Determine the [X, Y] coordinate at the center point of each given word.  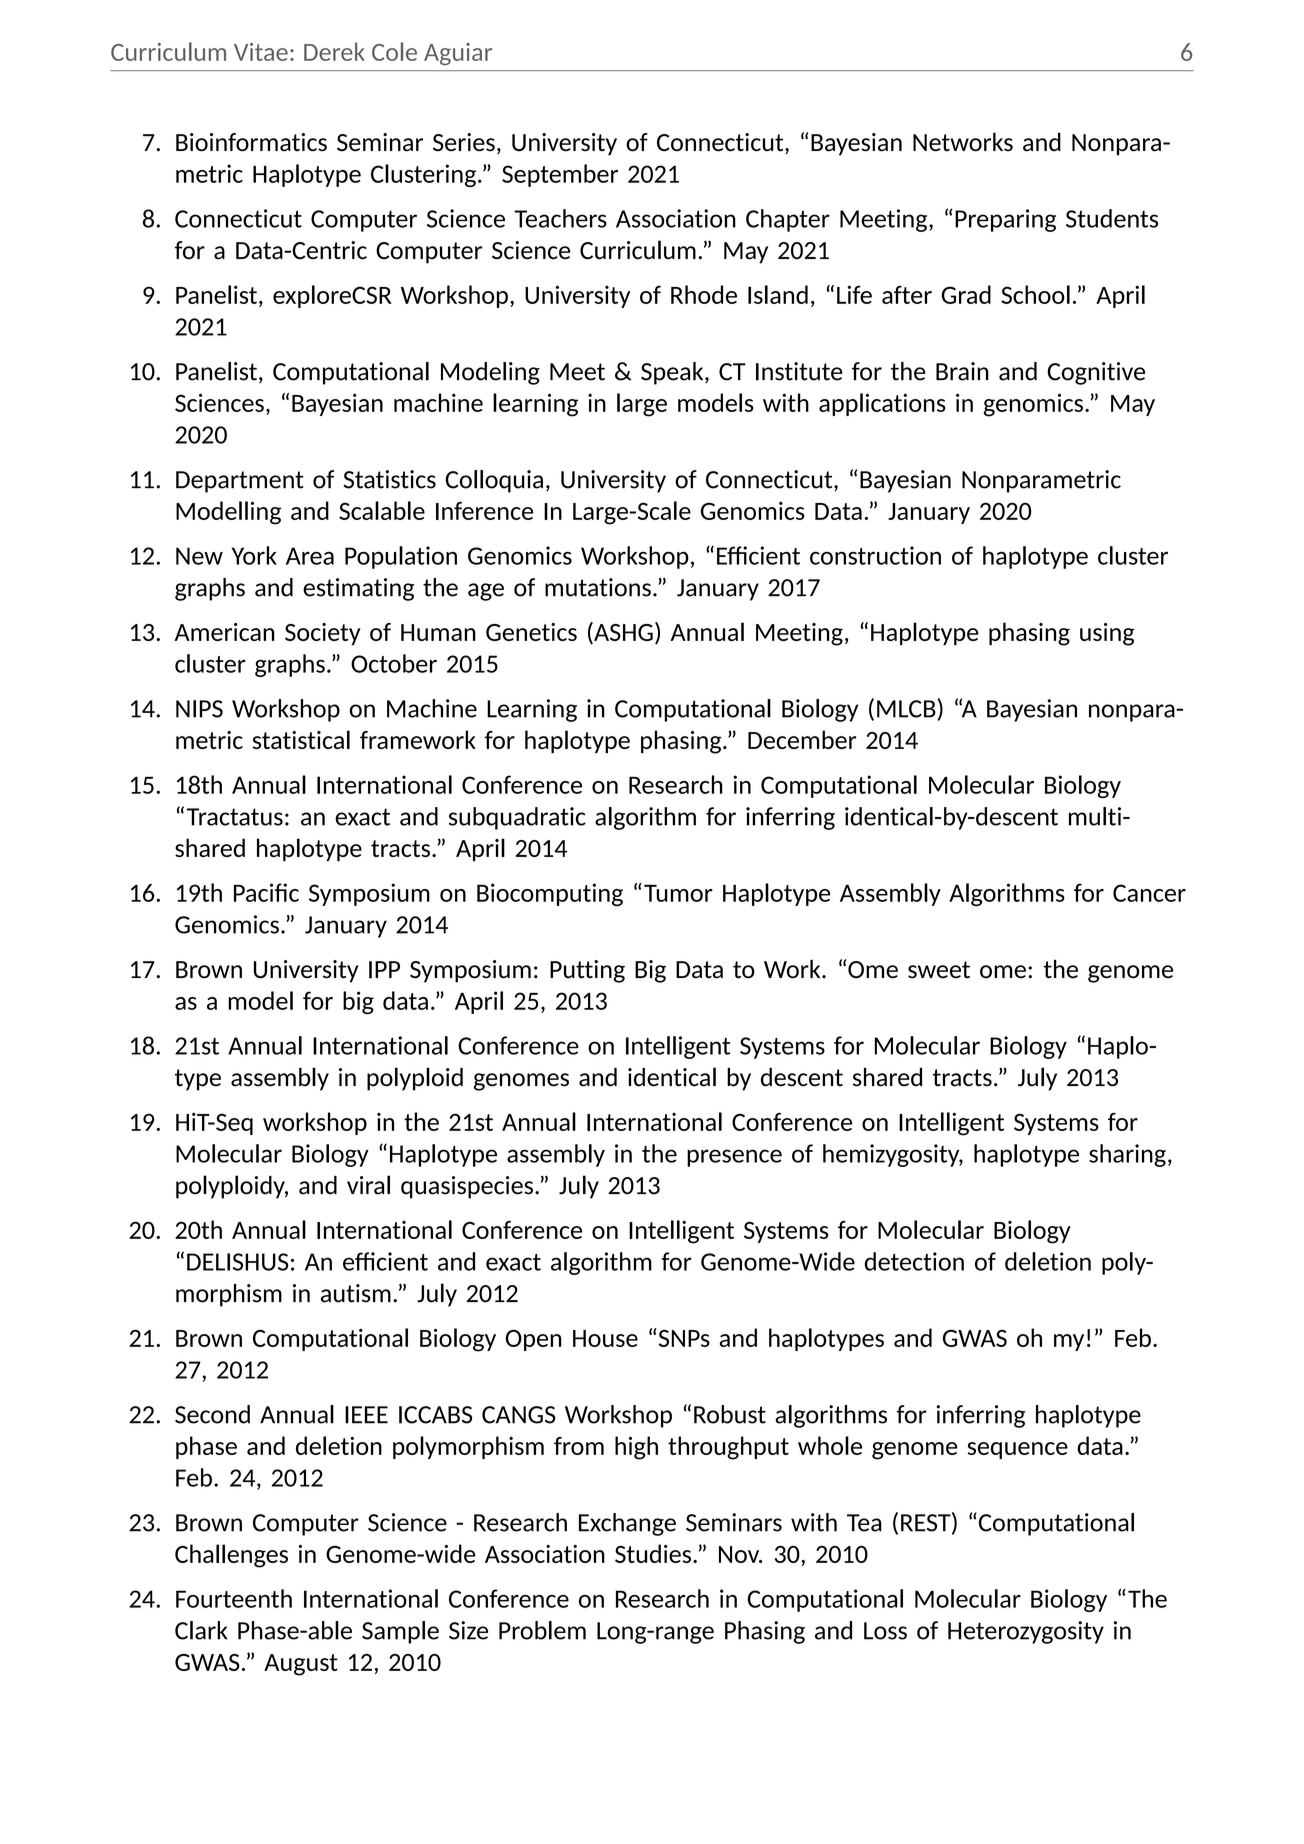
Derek [334, 51]
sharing [1127, 1155]
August [301, 1665]
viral [368, 1185]
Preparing [1005, 220]
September [560, 175]
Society [323, 634]
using [1107, 634]
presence [734, 1158]
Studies [653, 1553]
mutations [598, 587]
